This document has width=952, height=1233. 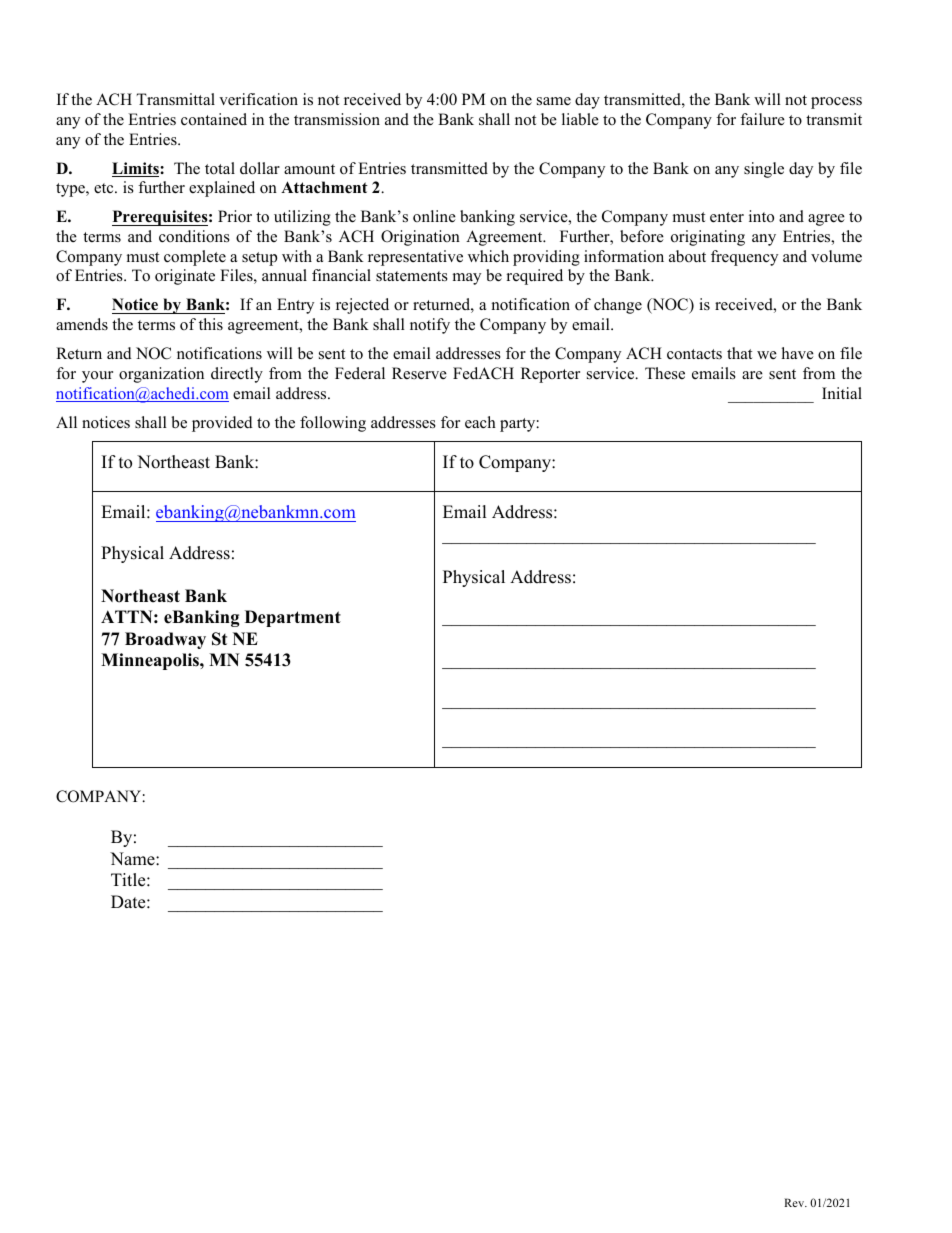 I want to click on are, so click(x=752, y=375).
